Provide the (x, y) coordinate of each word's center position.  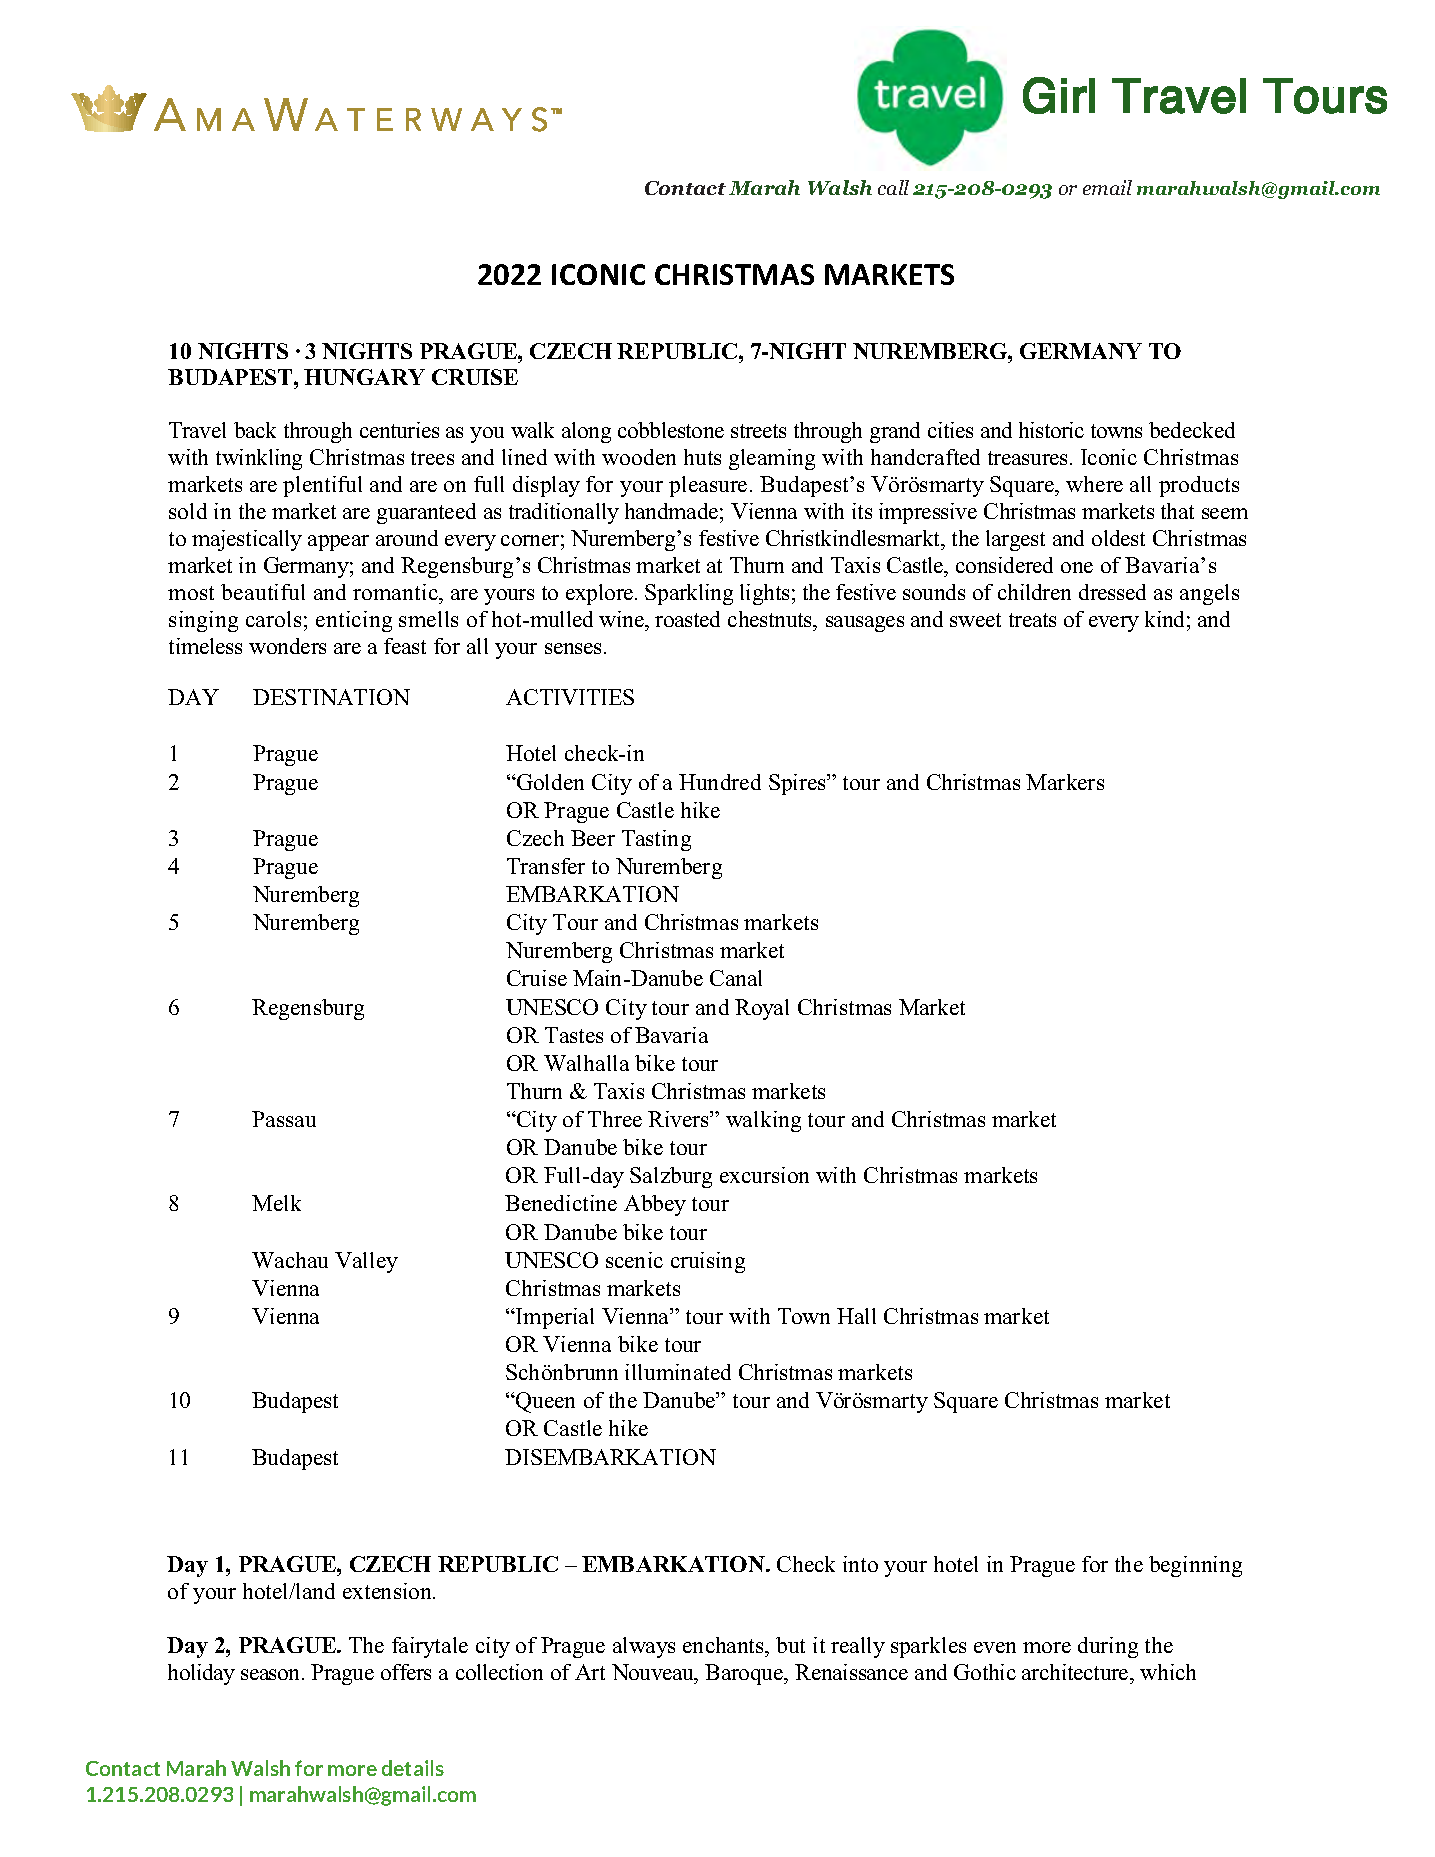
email (1107, 187)
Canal (736, 978)
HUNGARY (364, 377)
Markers (1065, 782)
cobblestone (671, 430)
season (272, 1674)
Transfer (546, 866)
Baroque (745, 1674)
